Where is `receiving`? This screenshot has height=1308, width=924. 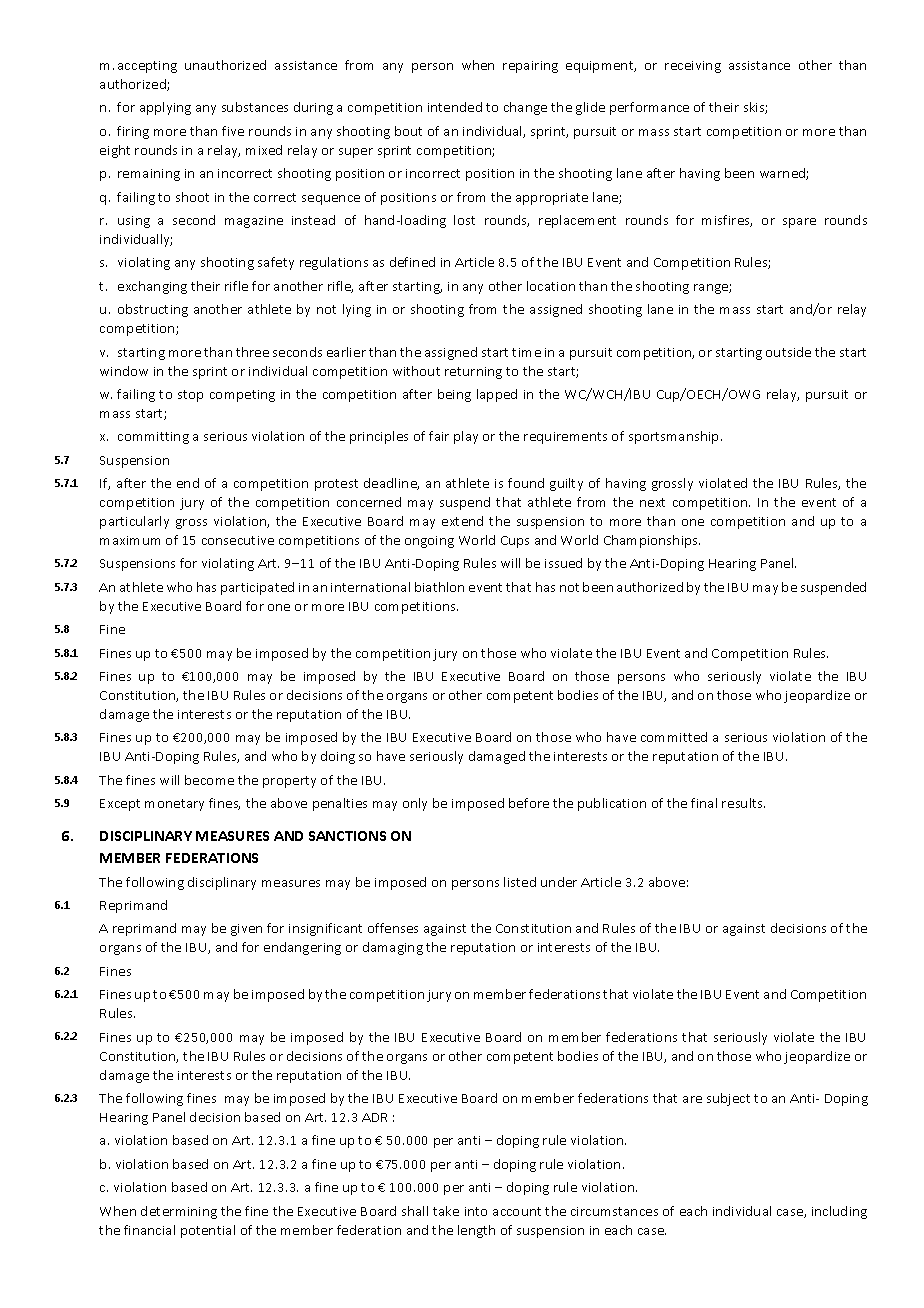
receiving is located at coordinates (693, 67).
